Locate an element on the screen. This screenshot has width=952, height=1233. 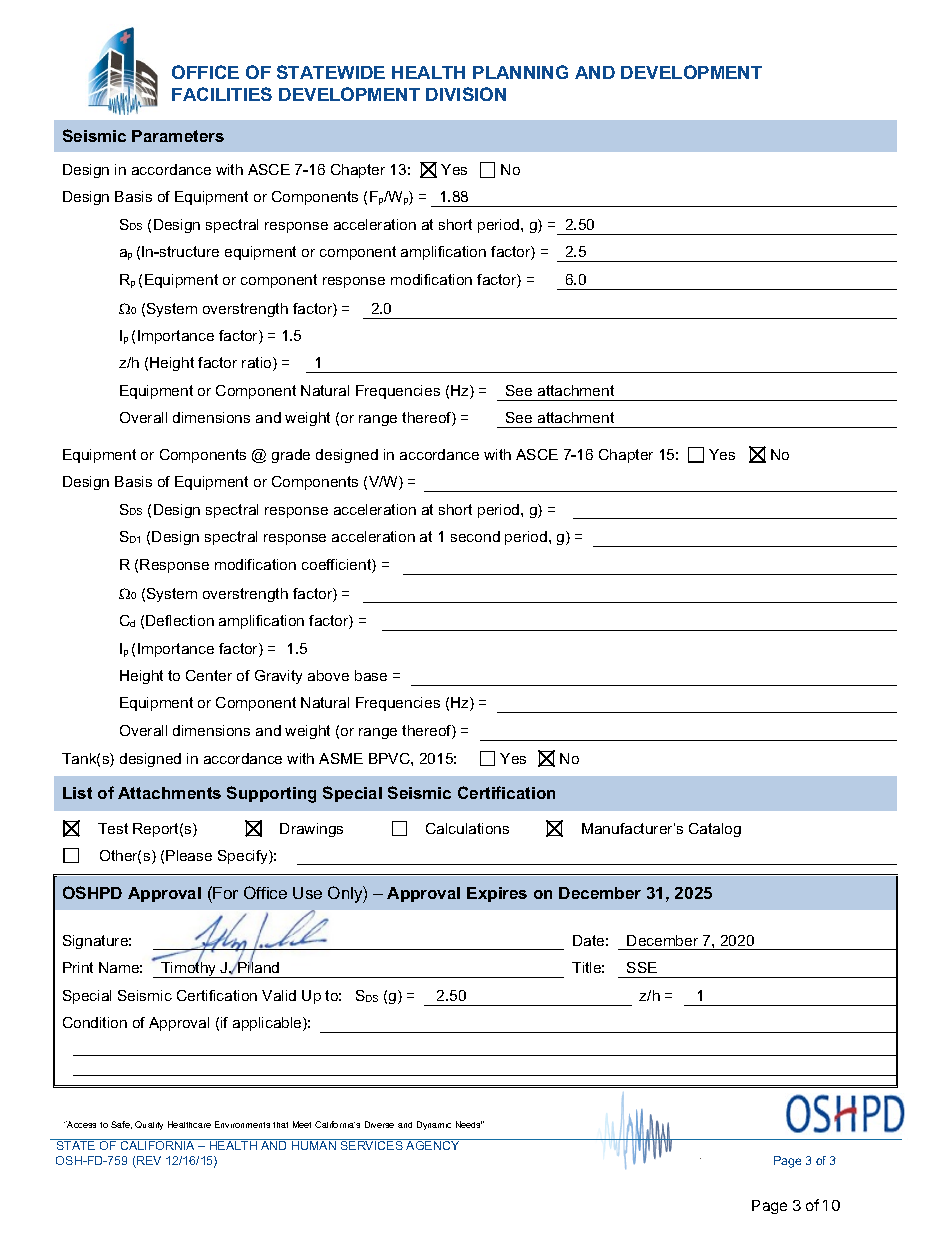
base is located at coordinates (371, 675).
